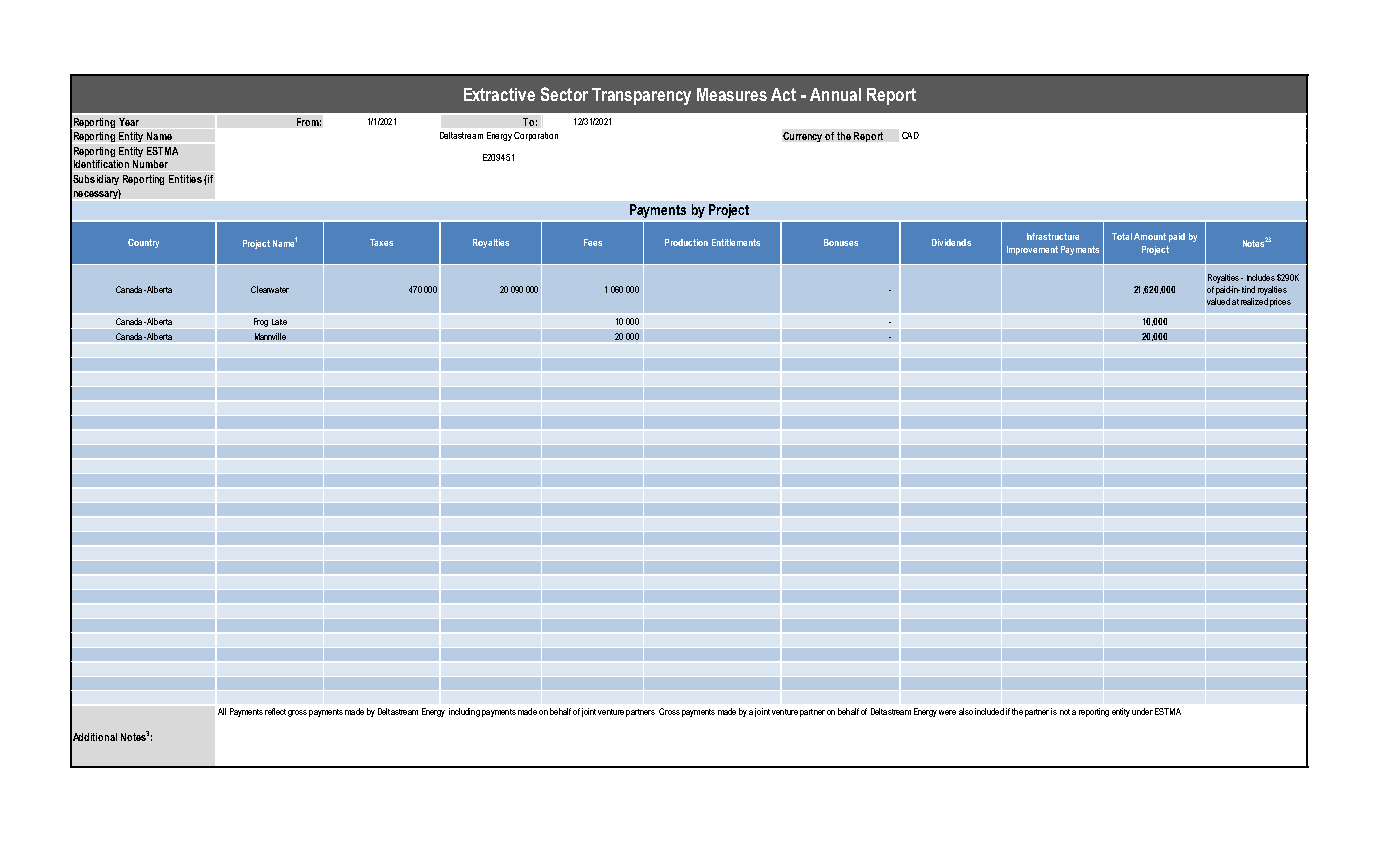  What do you see at coordinates (732, 94) in the page?
I see `Measures` at bounding box center [732, 94].
